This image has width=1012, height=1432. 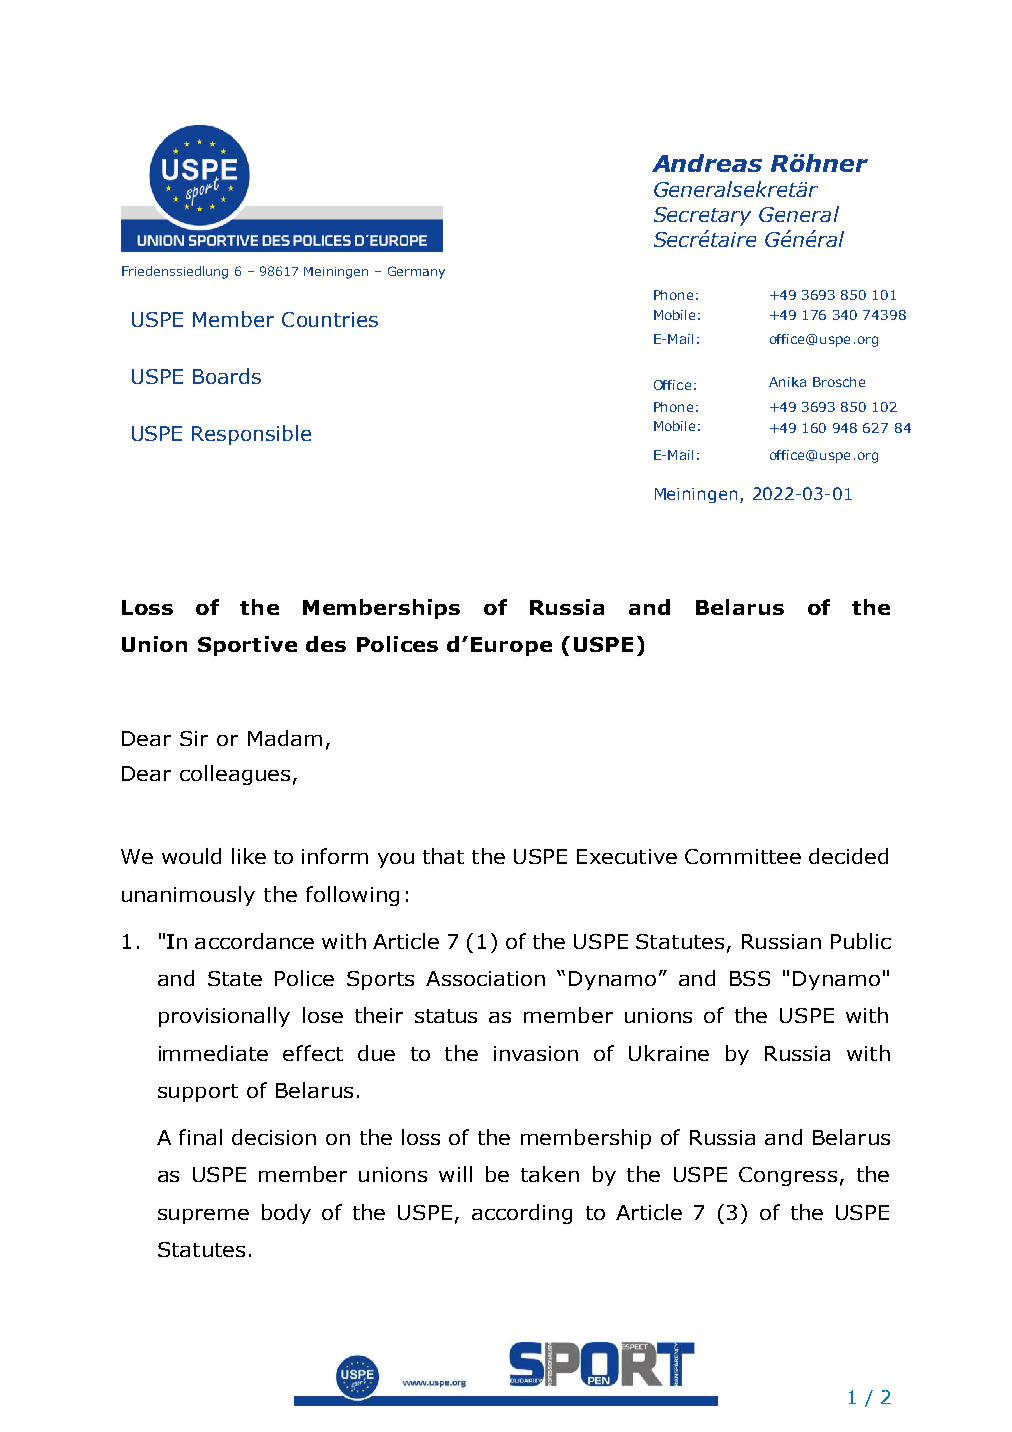 I want to click on taken, so click(x=550, y=1174).
